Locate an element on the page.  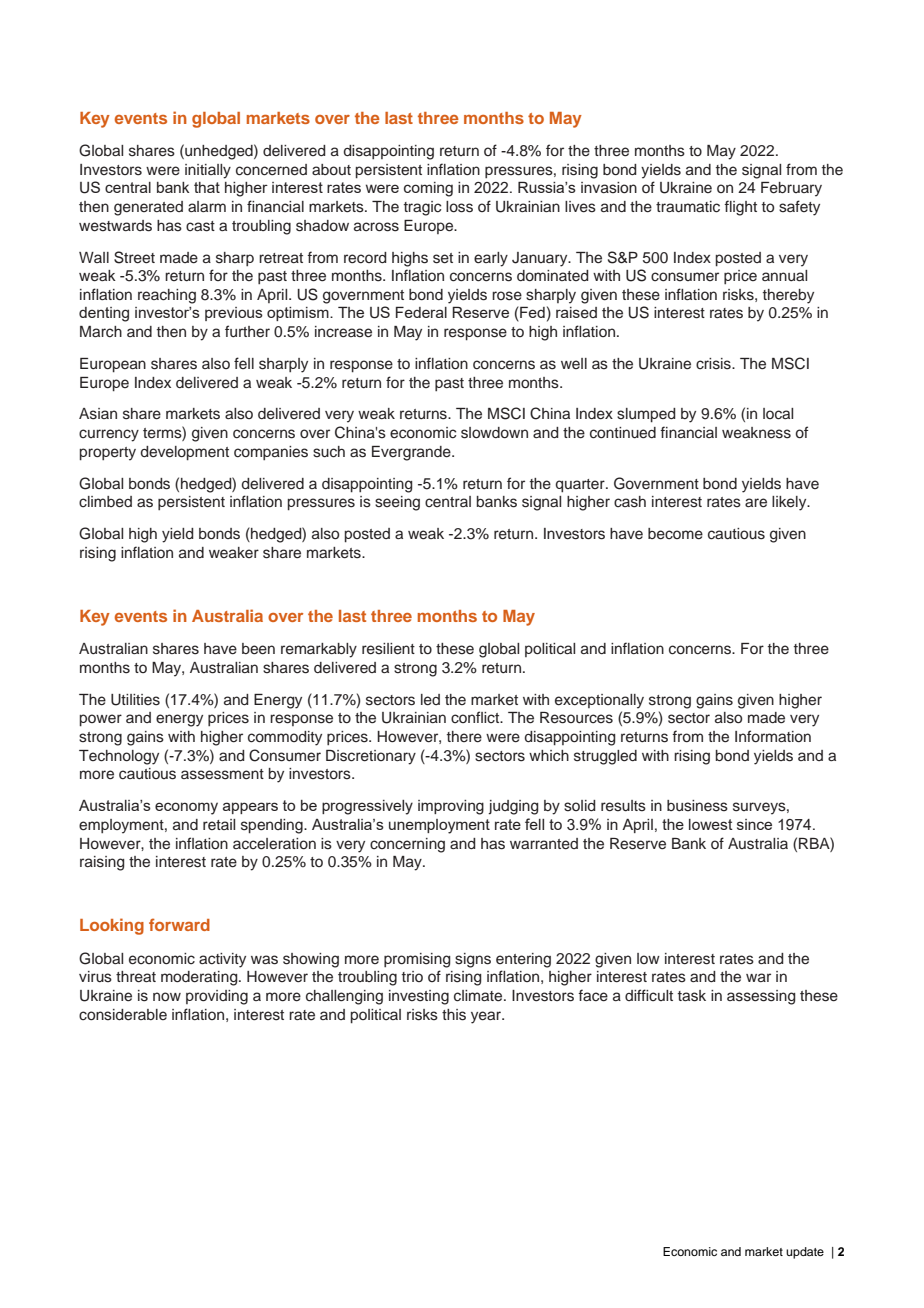
development is located at coordinates (185, 453).
